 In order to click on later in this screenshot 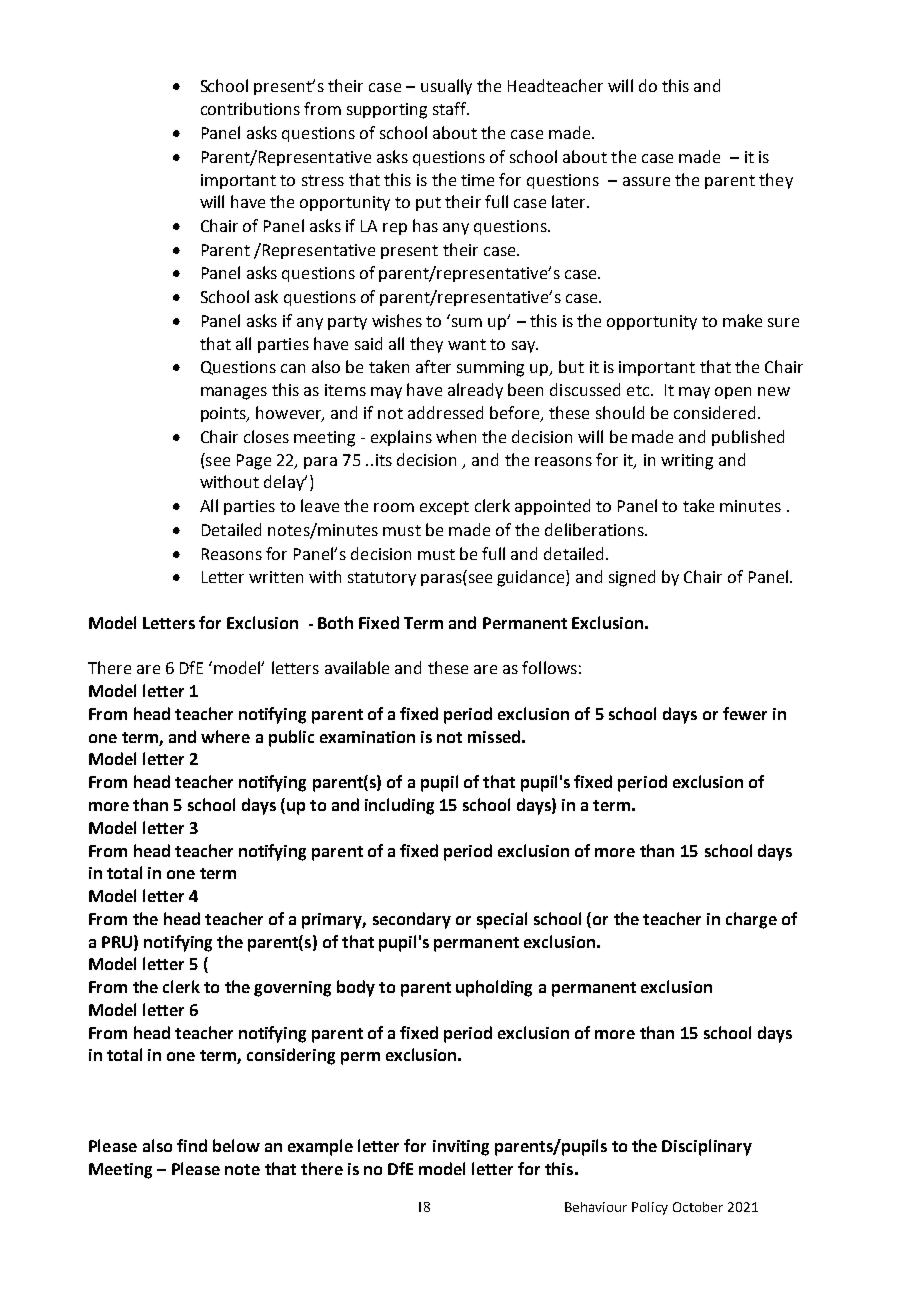, I will do `click(570, 201)`.
